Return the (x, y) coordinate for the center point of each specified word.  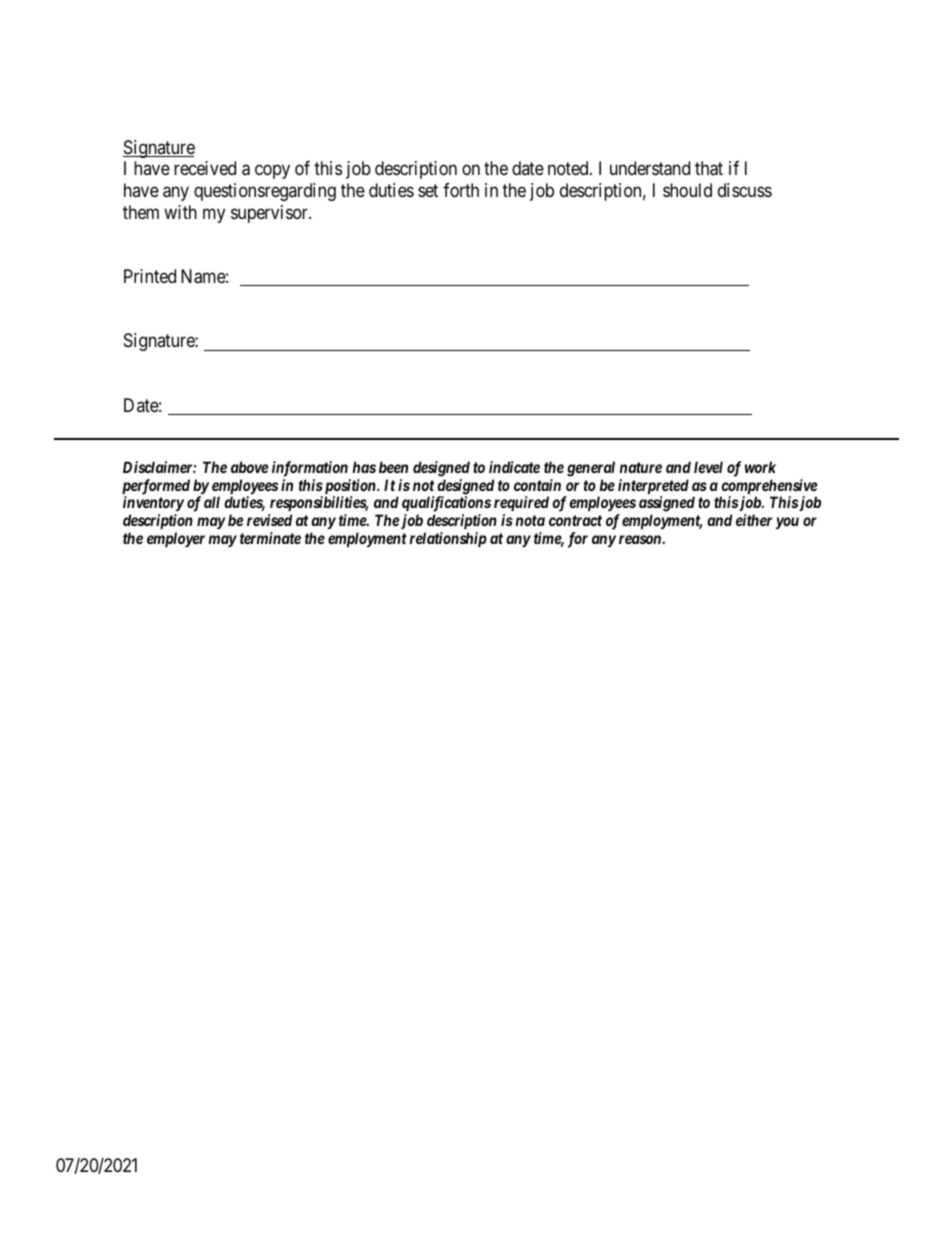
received (205, 168)
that (709, 168)
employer (176, 539)
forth (461, 190)
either (754, 520)
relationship (448, 539)
